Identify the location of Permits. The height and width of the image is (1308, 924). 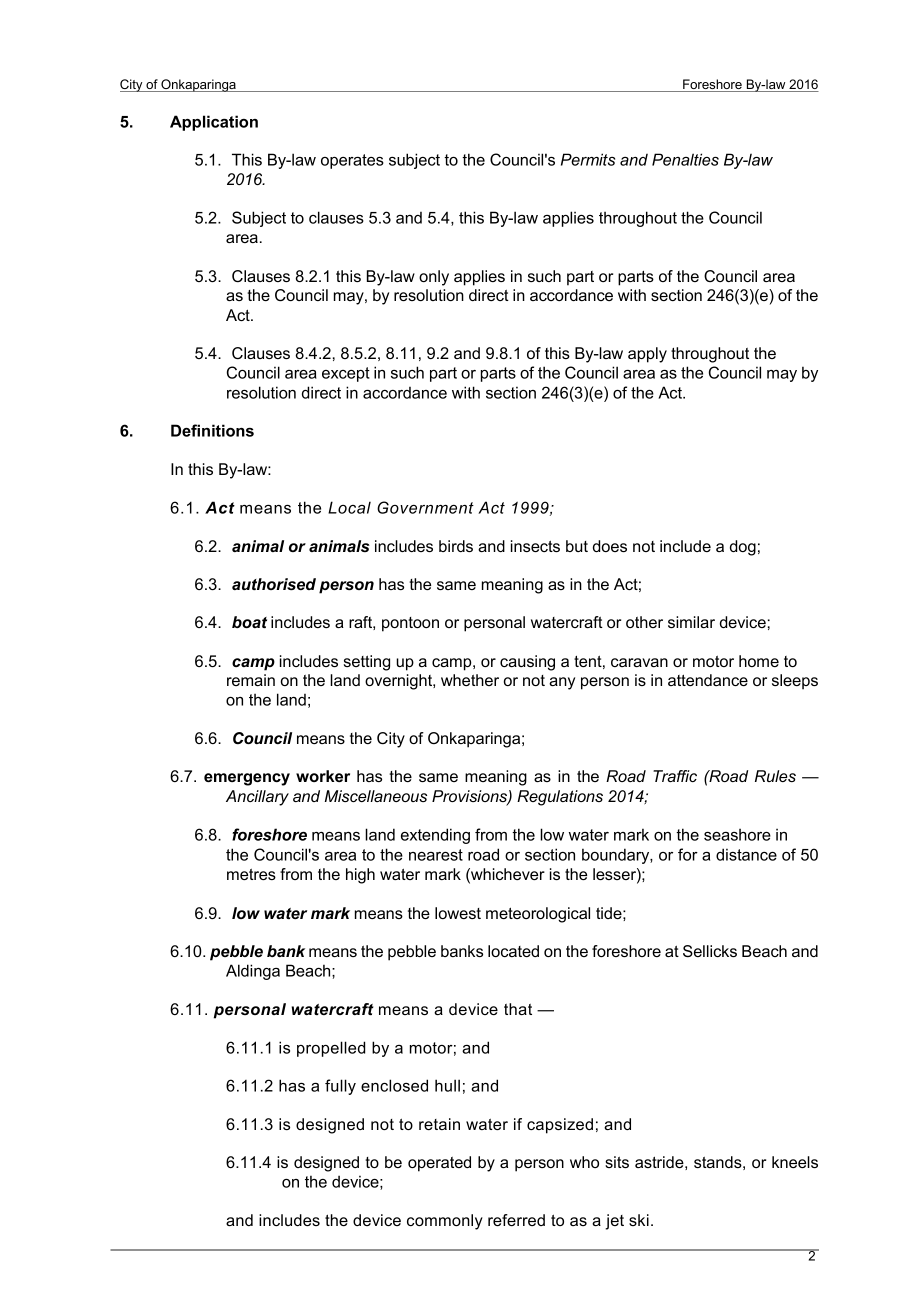
(588, 159).
